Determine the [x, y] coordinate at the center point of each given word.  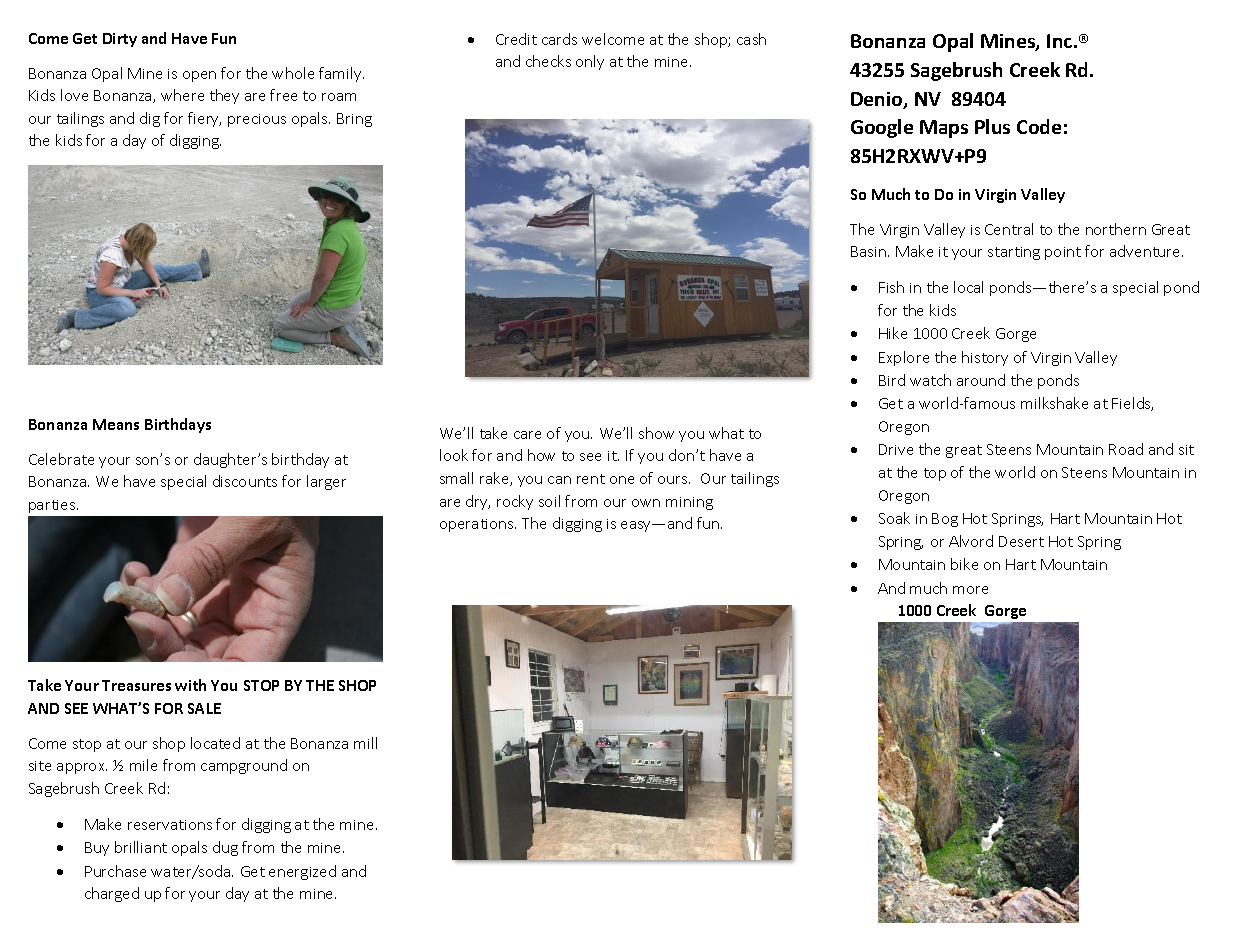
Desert [1021, 541]
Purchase [115, 871]
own [646, 503]
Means [116, 424]
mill [365, 743]
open [199, 76]
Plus [992, 126]
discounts [245, 481]
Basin [870, 251]
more [970, 590]
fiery [204, 119]
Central [1009, 229]
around [981, 380]
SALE [204, 708]
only [590, 62]
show [656, 433]
